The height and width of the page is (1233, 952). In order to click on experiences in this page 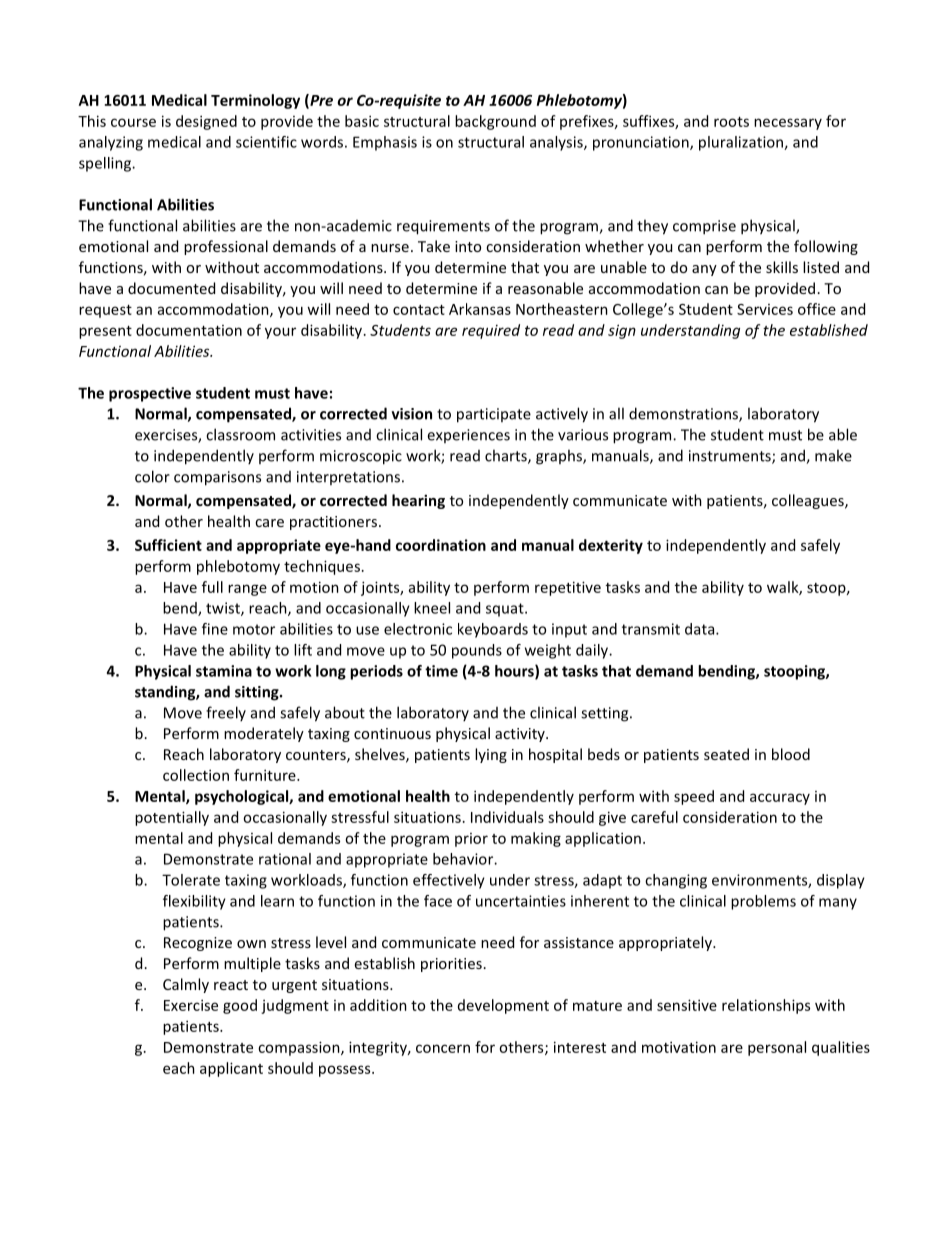, I will do `click(468, 436)`.
